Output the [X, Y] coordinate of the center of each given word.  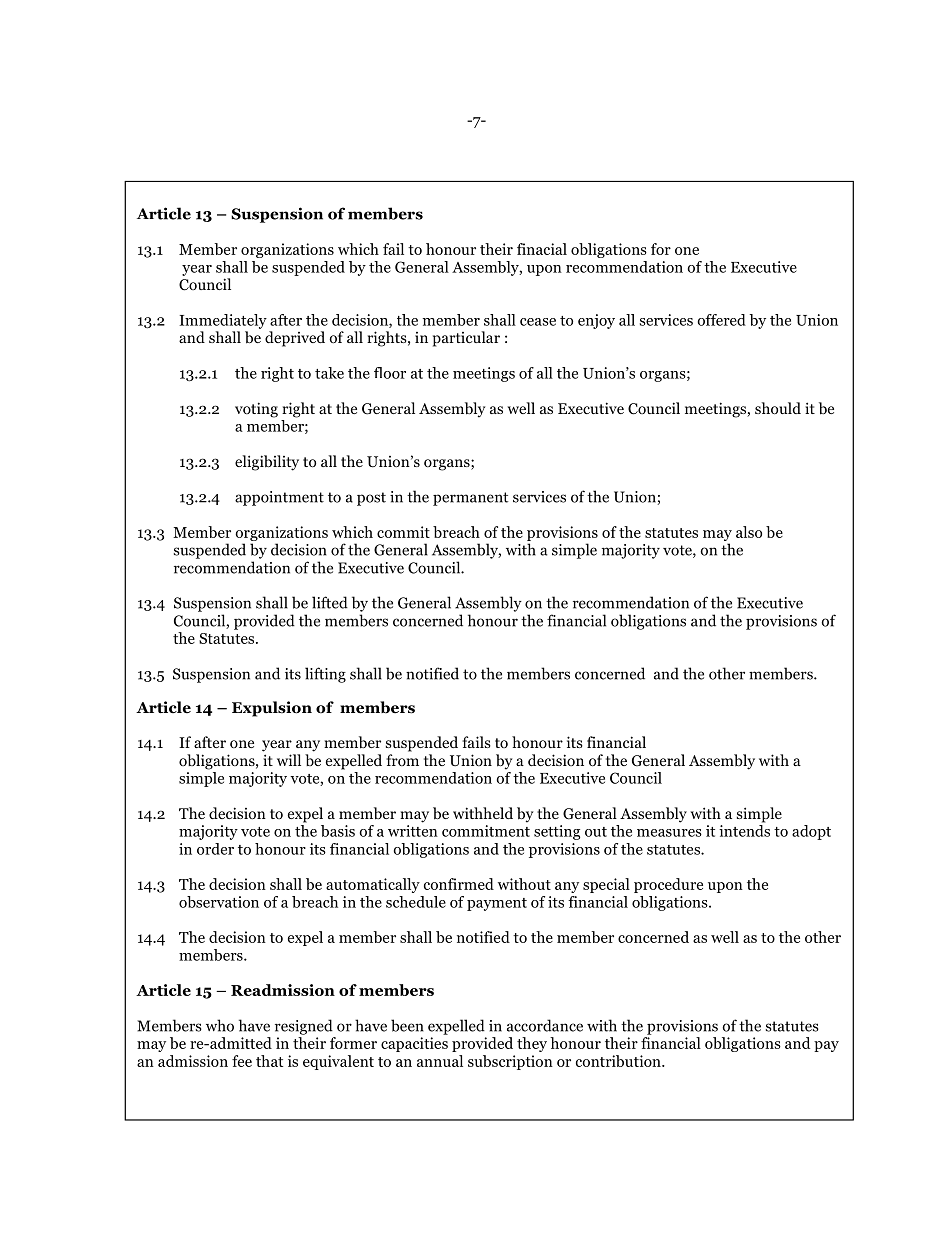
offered [722, 320]
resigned [304, 1027]
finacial [542, 249]
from [402, 760]
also [749, 532]
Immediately [223, 321]
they [532, 1044]
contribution [619, 1061]
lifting [325, 675]
